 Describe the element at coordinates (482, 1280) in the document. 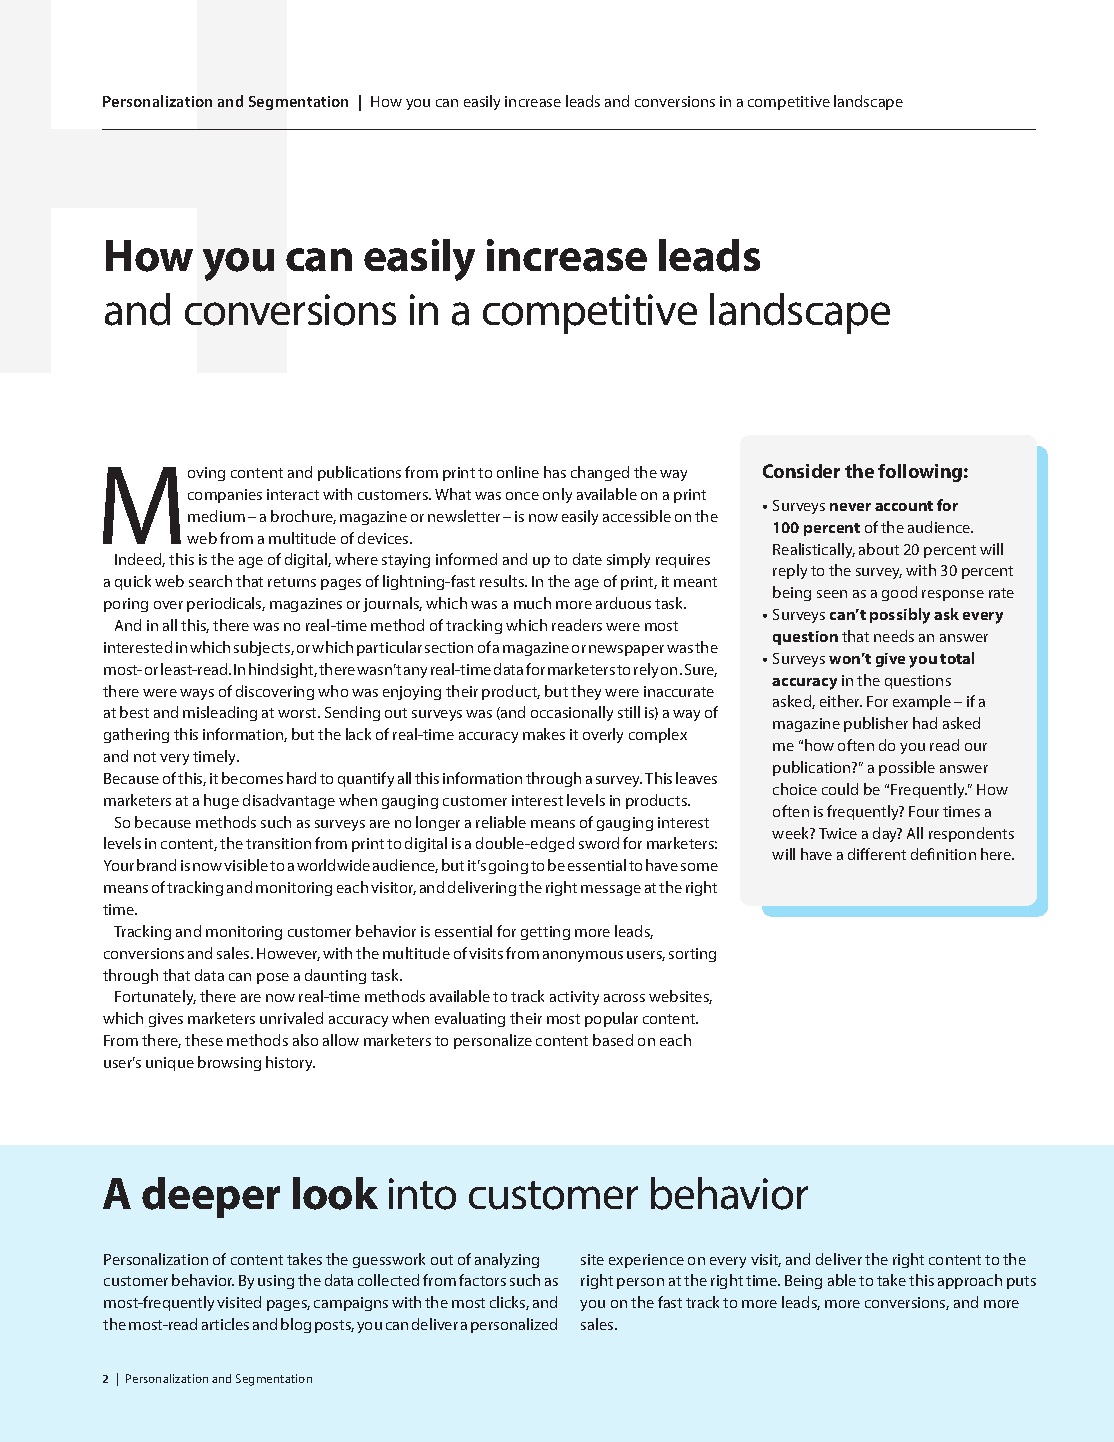

I see `factors` at that location.
